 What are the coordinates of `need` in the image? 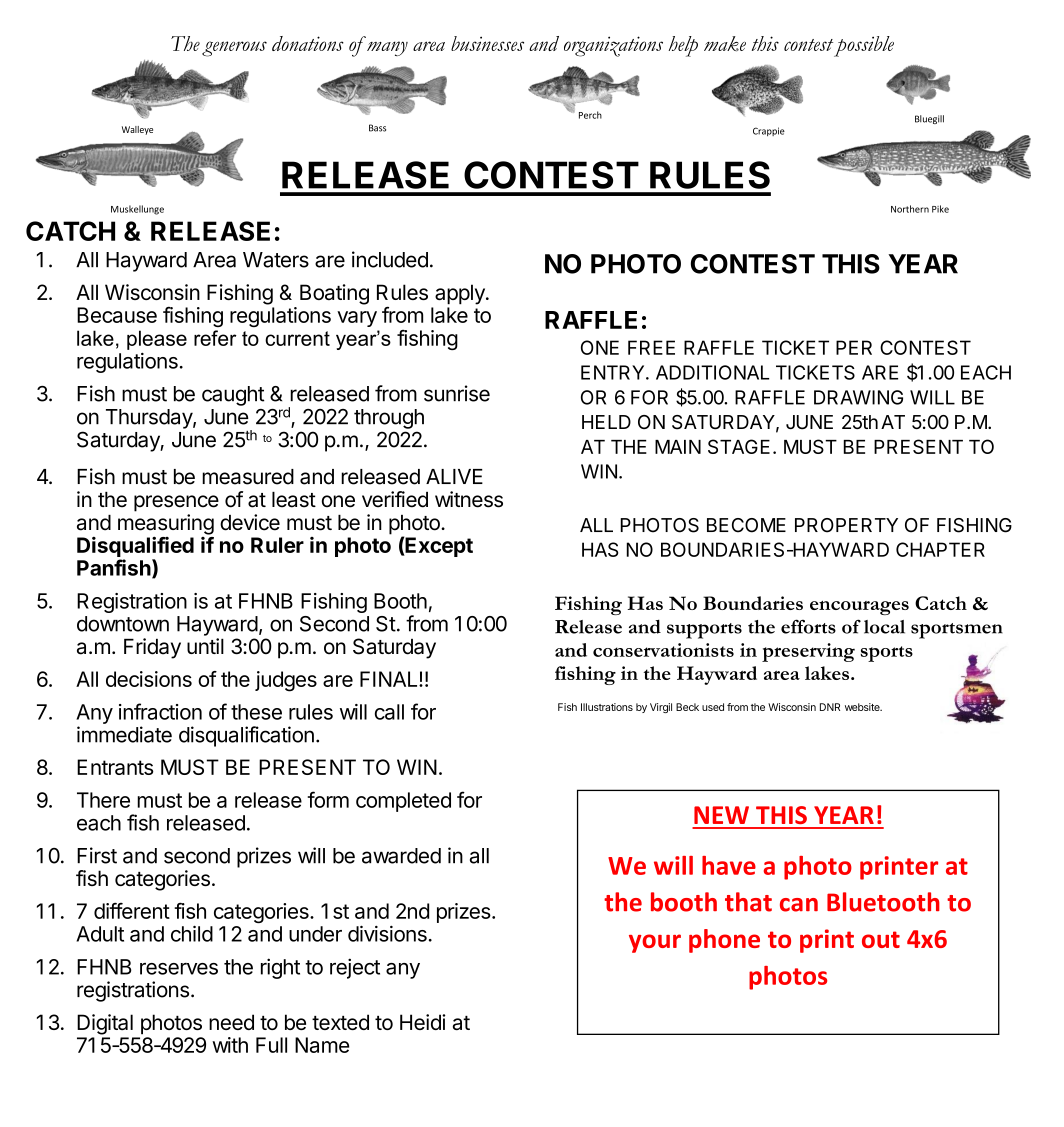 It's located at (231, 1022).
